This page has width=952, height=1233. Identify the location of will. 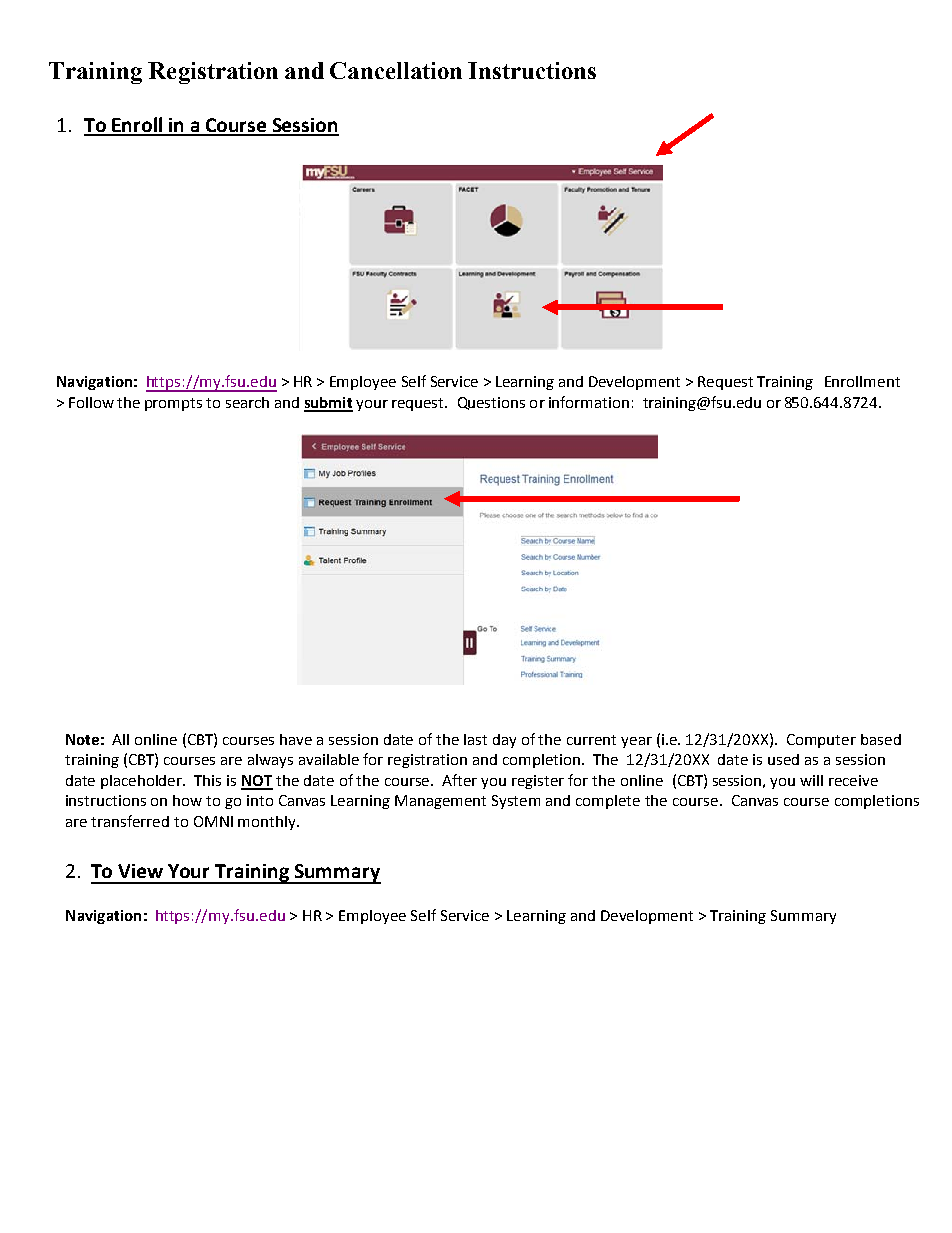
(811, 780).
